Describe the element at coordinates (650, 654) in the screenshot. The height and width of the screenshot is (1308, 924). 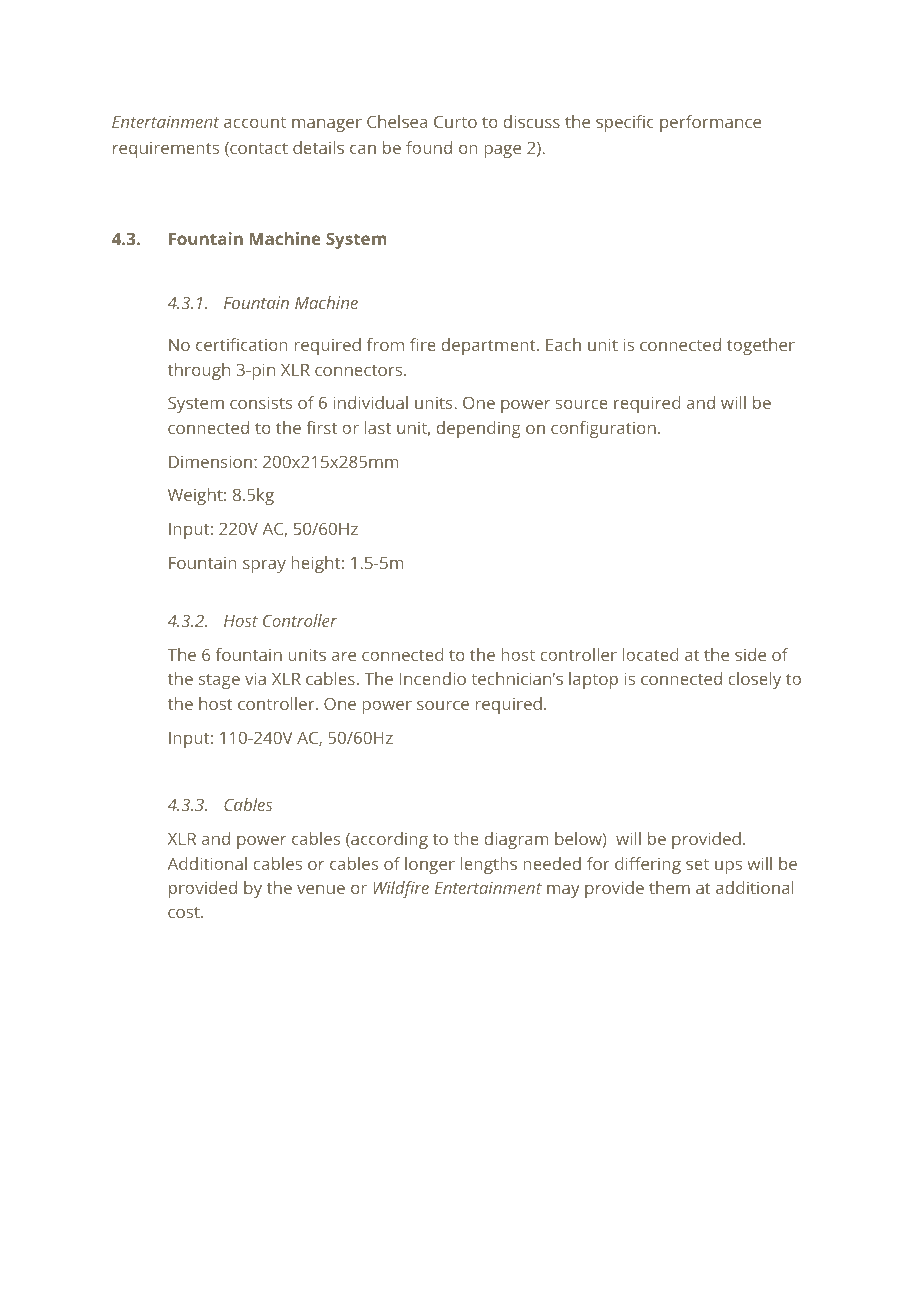
I see `located` at that location.
